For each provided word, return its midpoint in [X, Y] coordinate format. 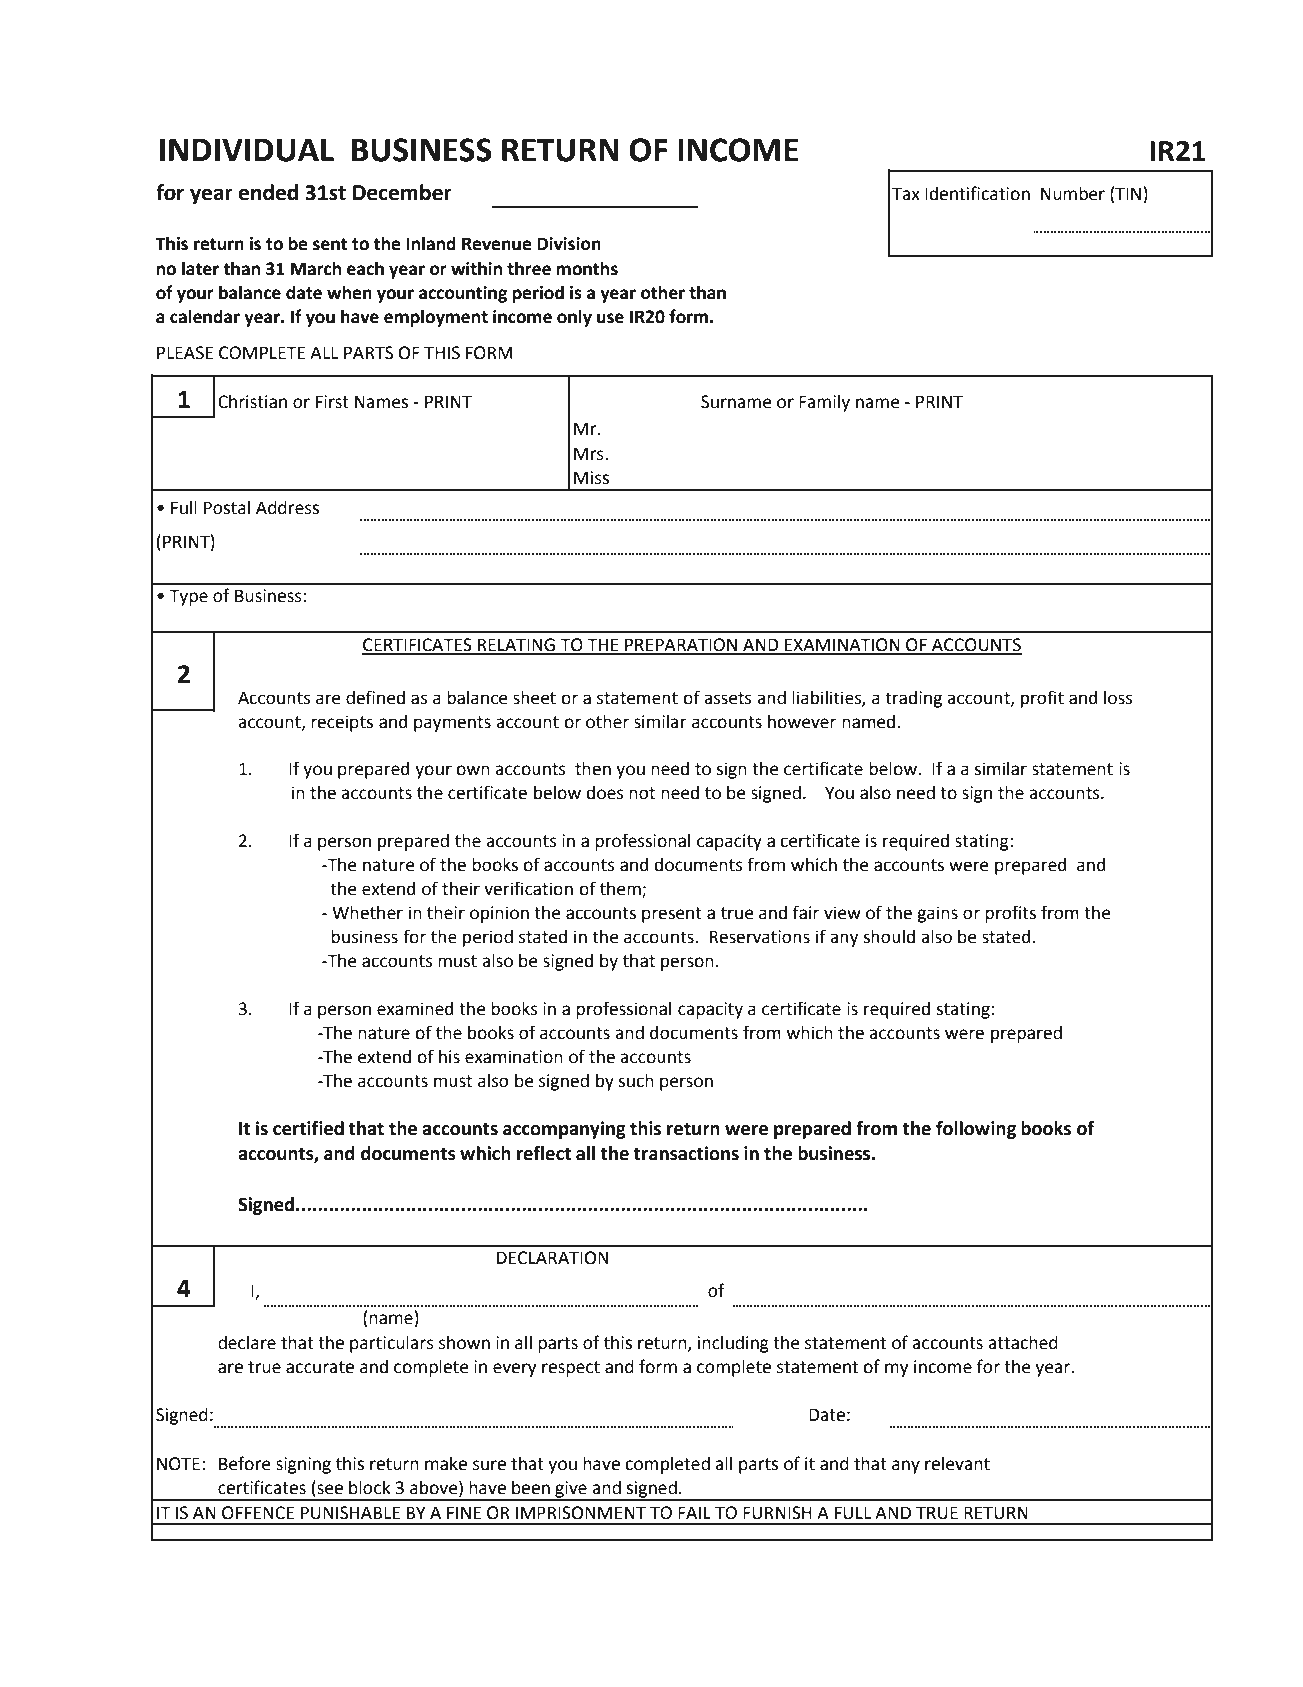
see [329, 1490]
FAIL [694, 1512]
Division [569, 244]
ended [268, 192]
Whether [367, 913]
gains [937, 914]
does [605, 793]
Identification [977, 193]
